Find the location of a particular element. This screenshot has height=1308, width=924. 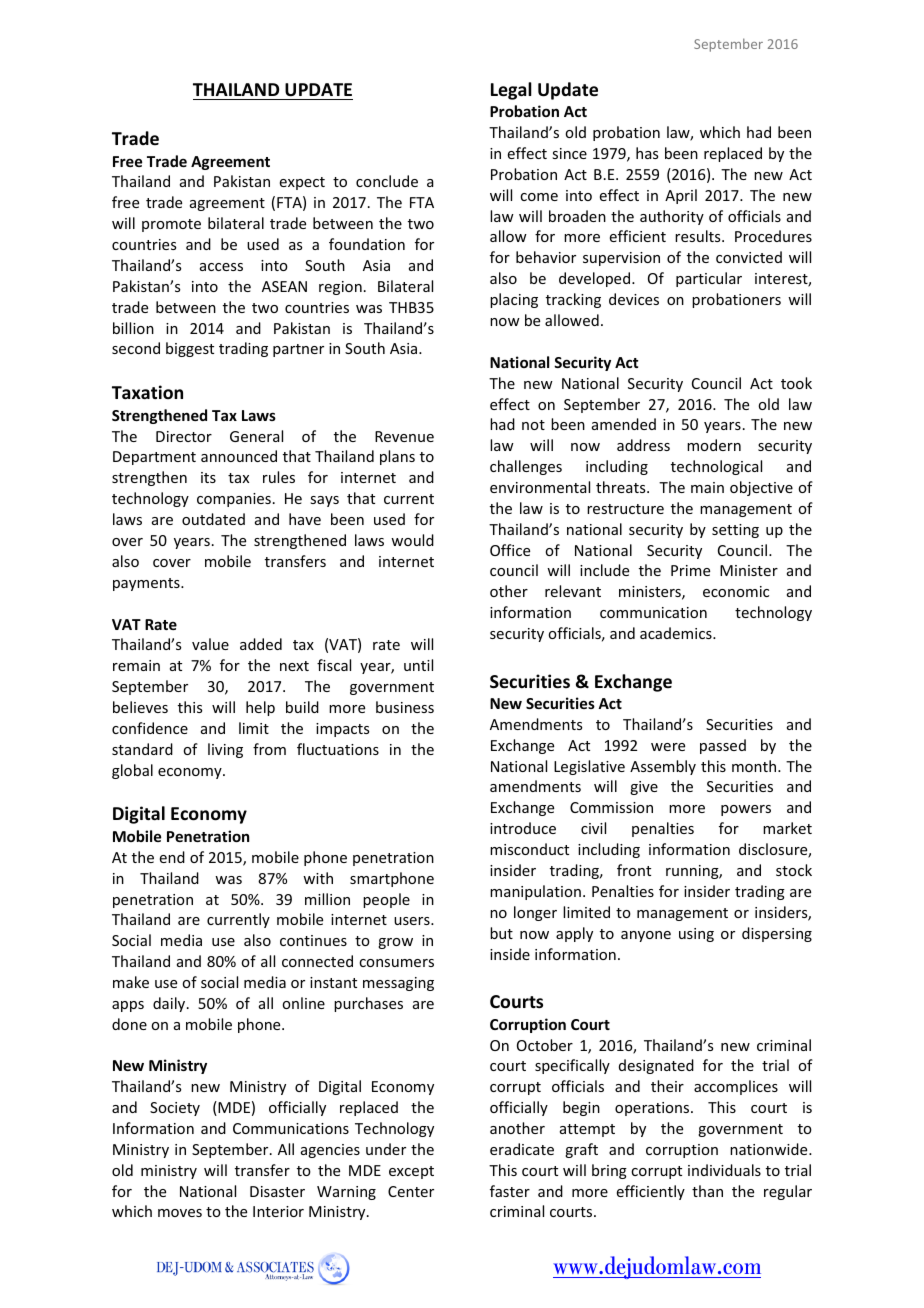

daily is located at coordinates (170, 1004).
